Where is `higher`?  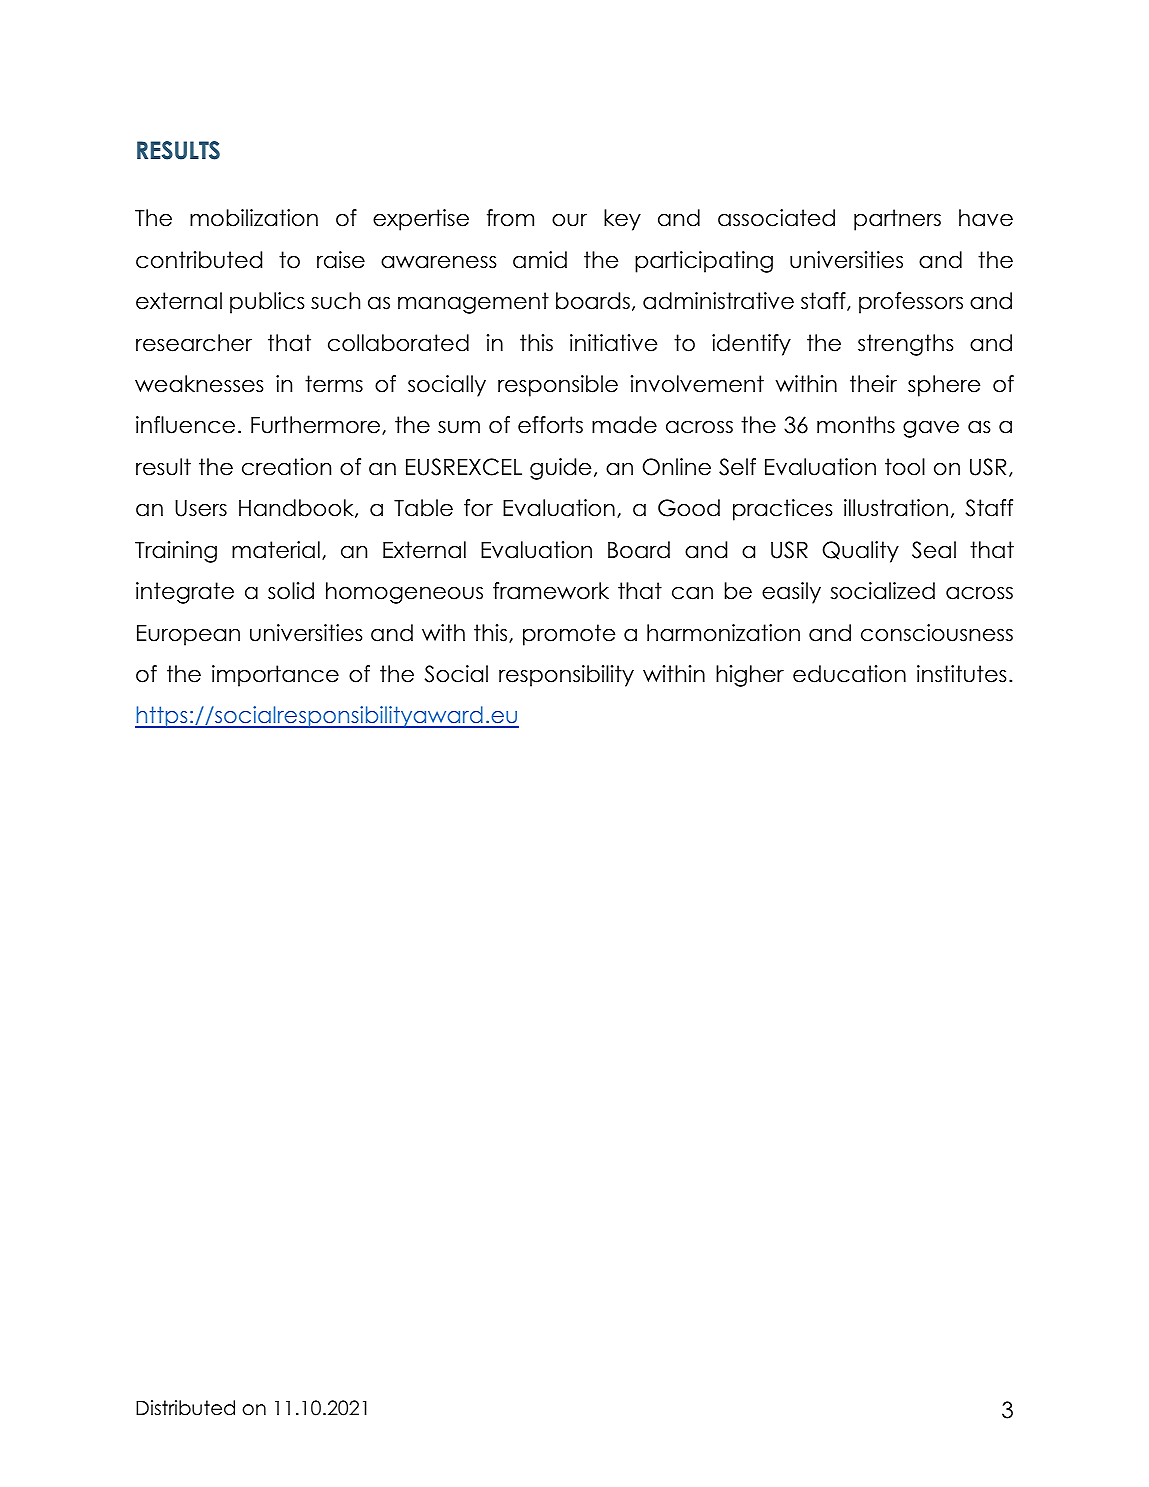
higher is located at coordinates (750, 676).
